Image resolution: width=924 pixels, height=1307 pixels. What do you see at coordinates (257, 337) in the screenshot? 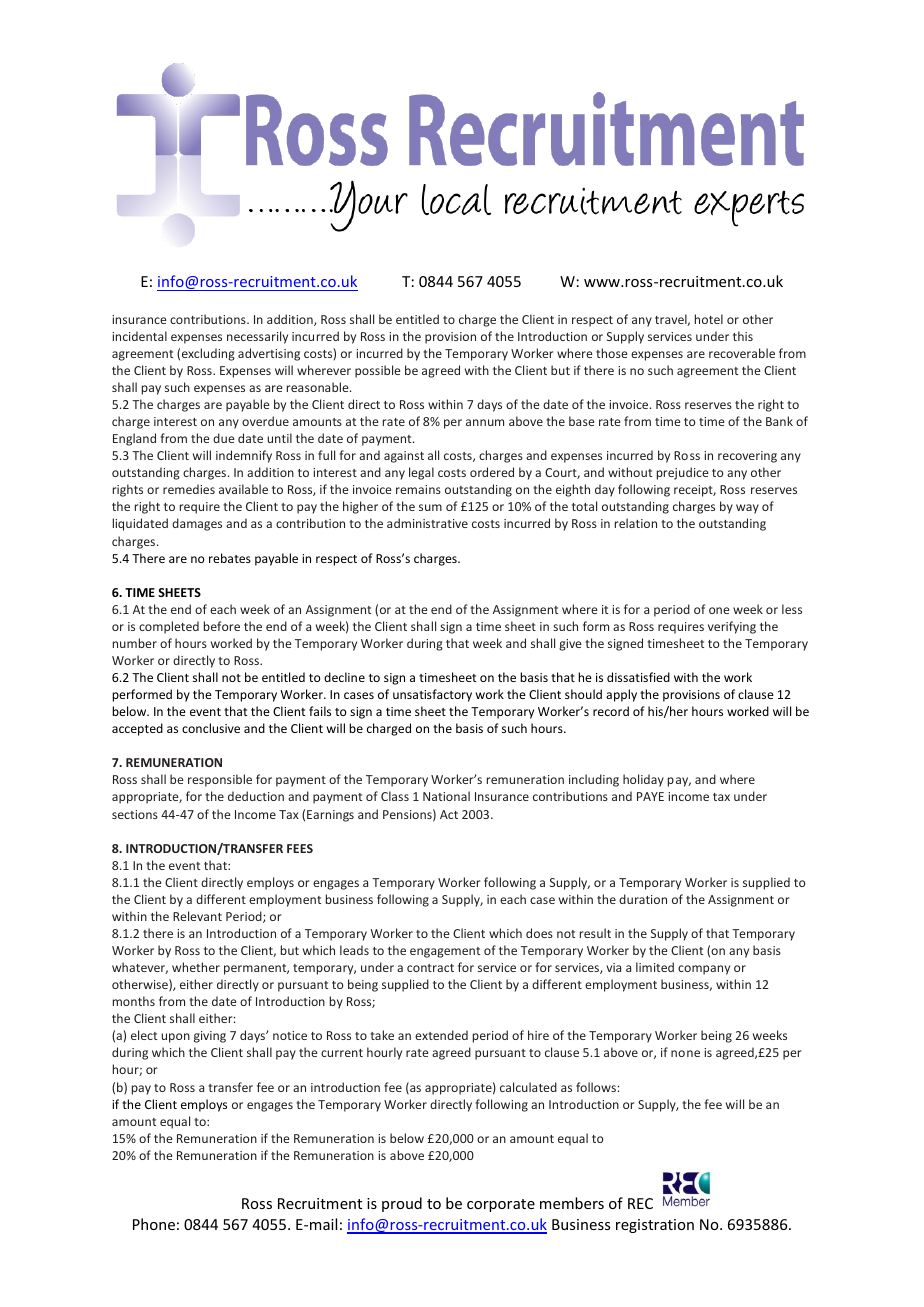
I see `necessarily` at bounding box center [257, 337].
